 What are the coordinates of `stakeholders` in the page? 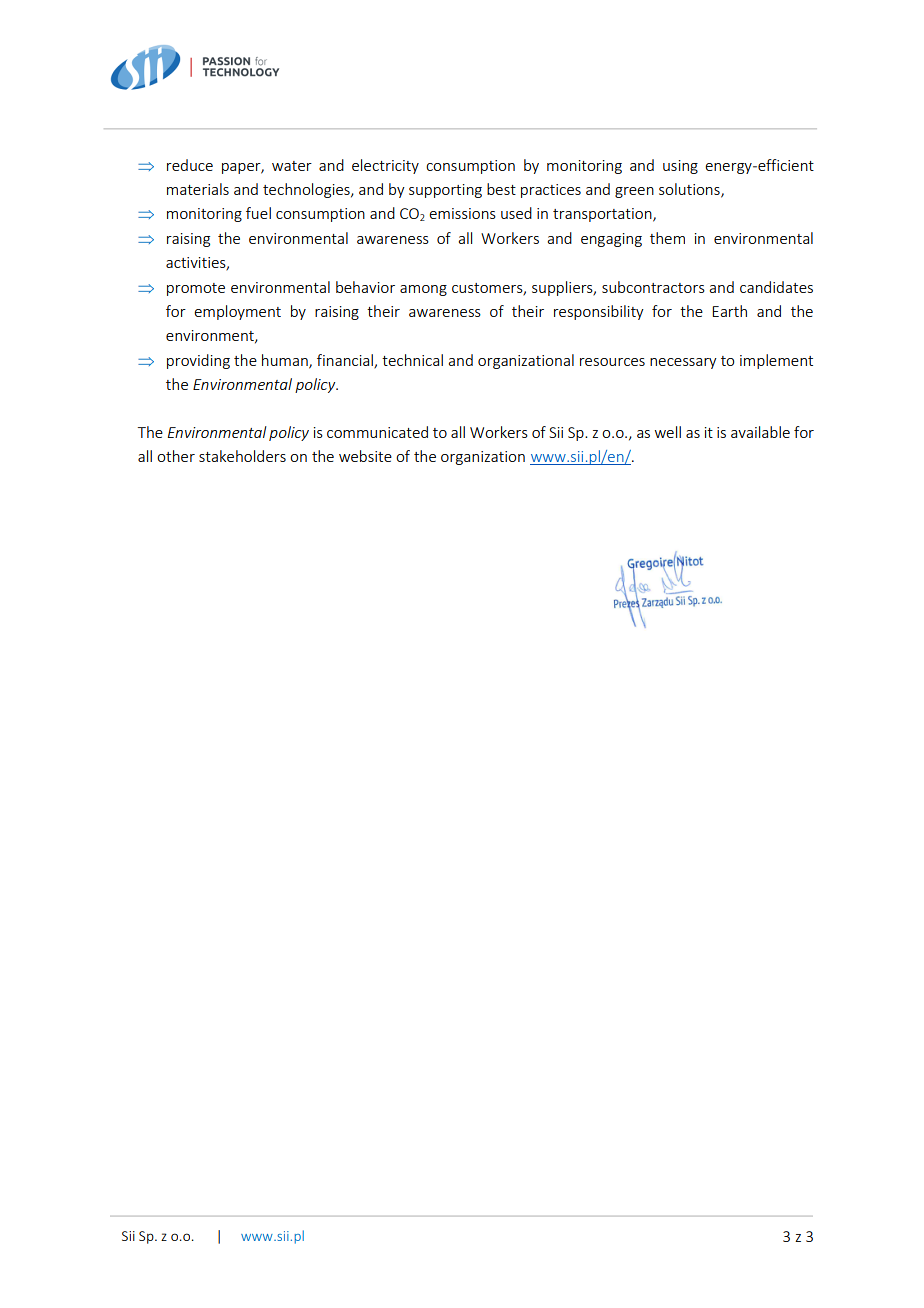 It's located at (242, 456).
